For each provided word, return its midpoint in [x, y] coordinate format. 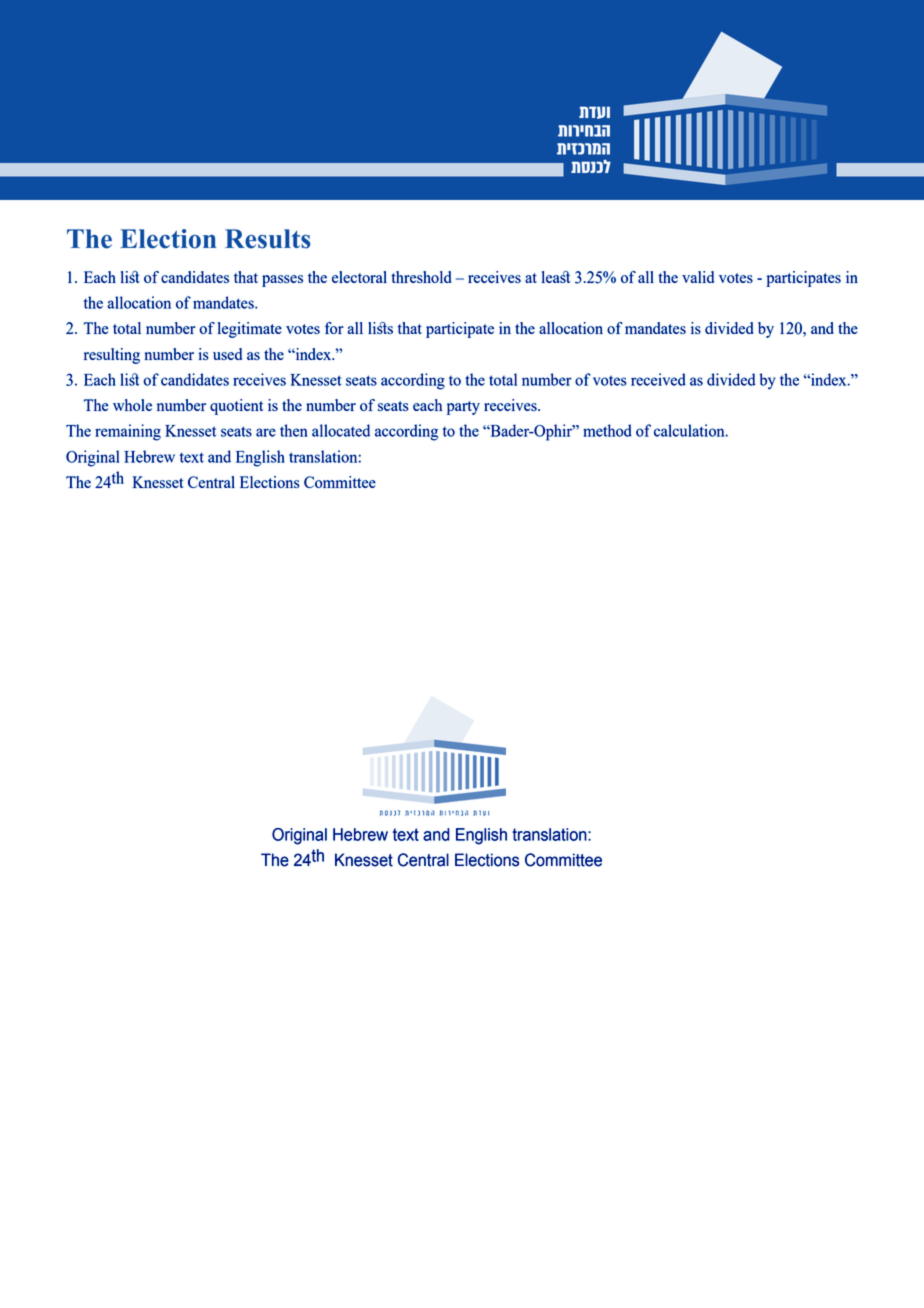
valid [698, 277]
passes [282, 281]
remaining [128, 432]
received [658, 379]
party [463, 408]
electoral [359, 277]
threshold [421, 277]
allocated [341, 430]
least [556, 277]
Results [267, 239]
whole [132, 405]
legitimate [250, 330]
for [334, 328]
